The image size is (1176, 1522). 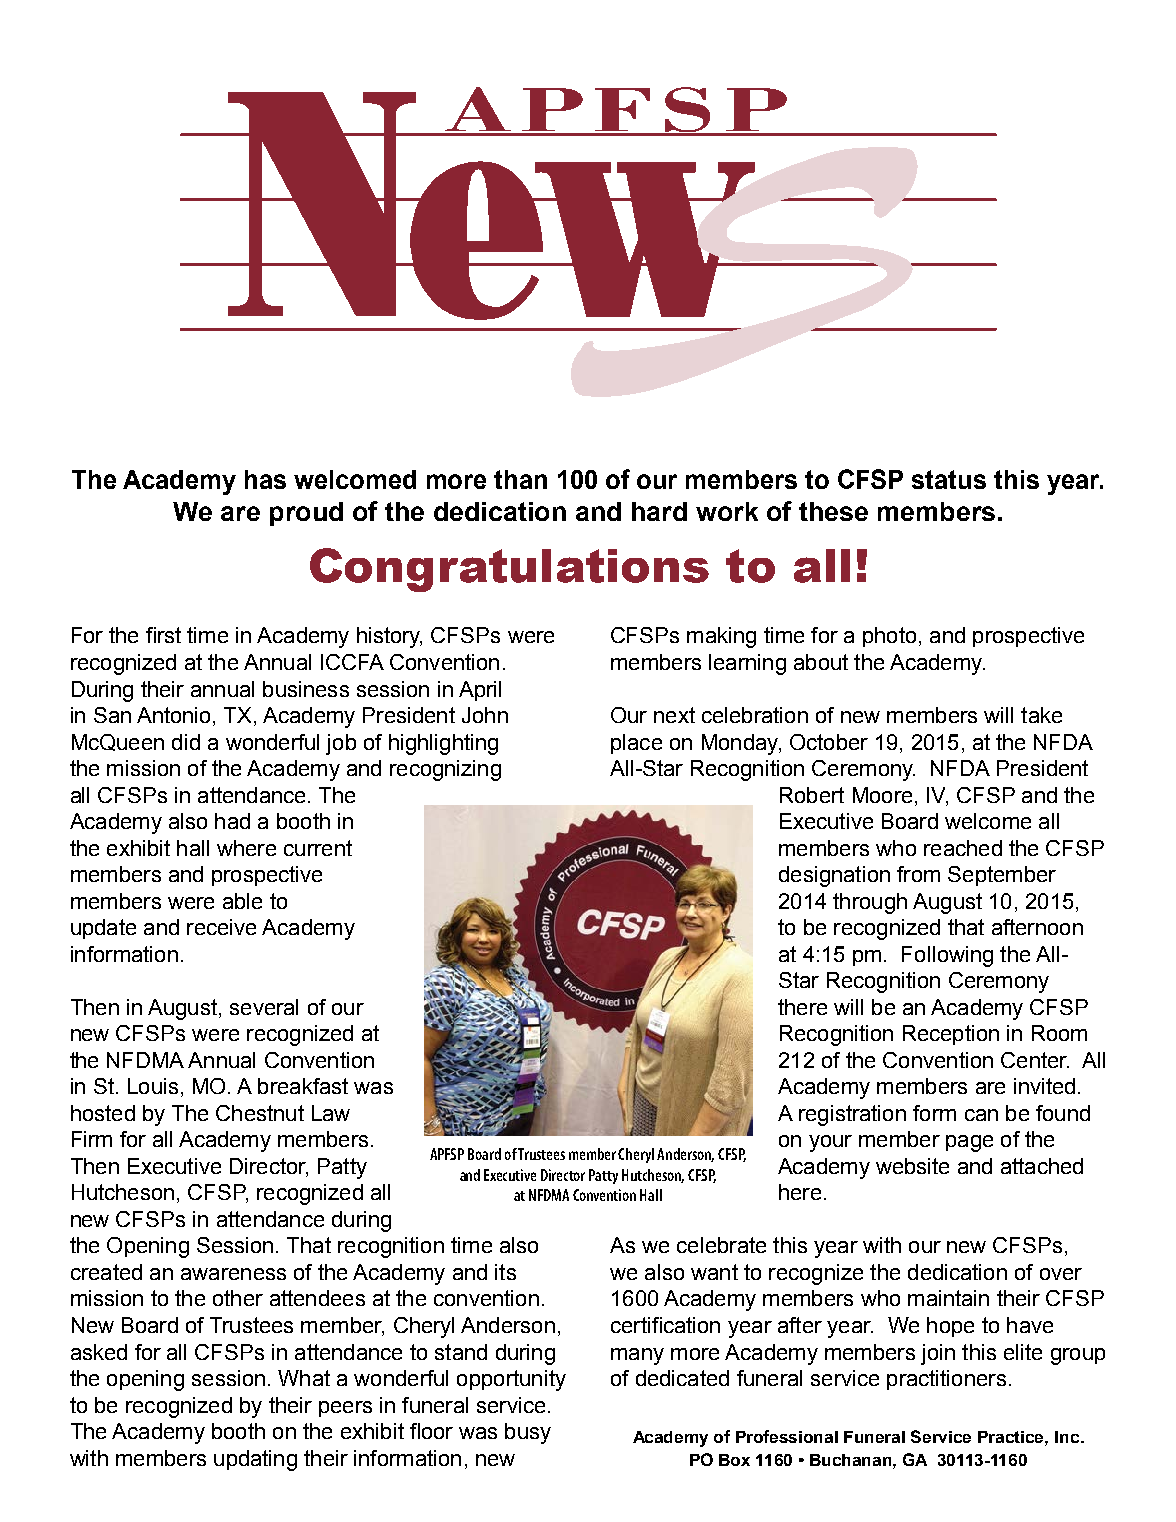 What do you see at coordinates (175, 716) in the document?
I see `Antonio` at bounding box center [175, 716].
